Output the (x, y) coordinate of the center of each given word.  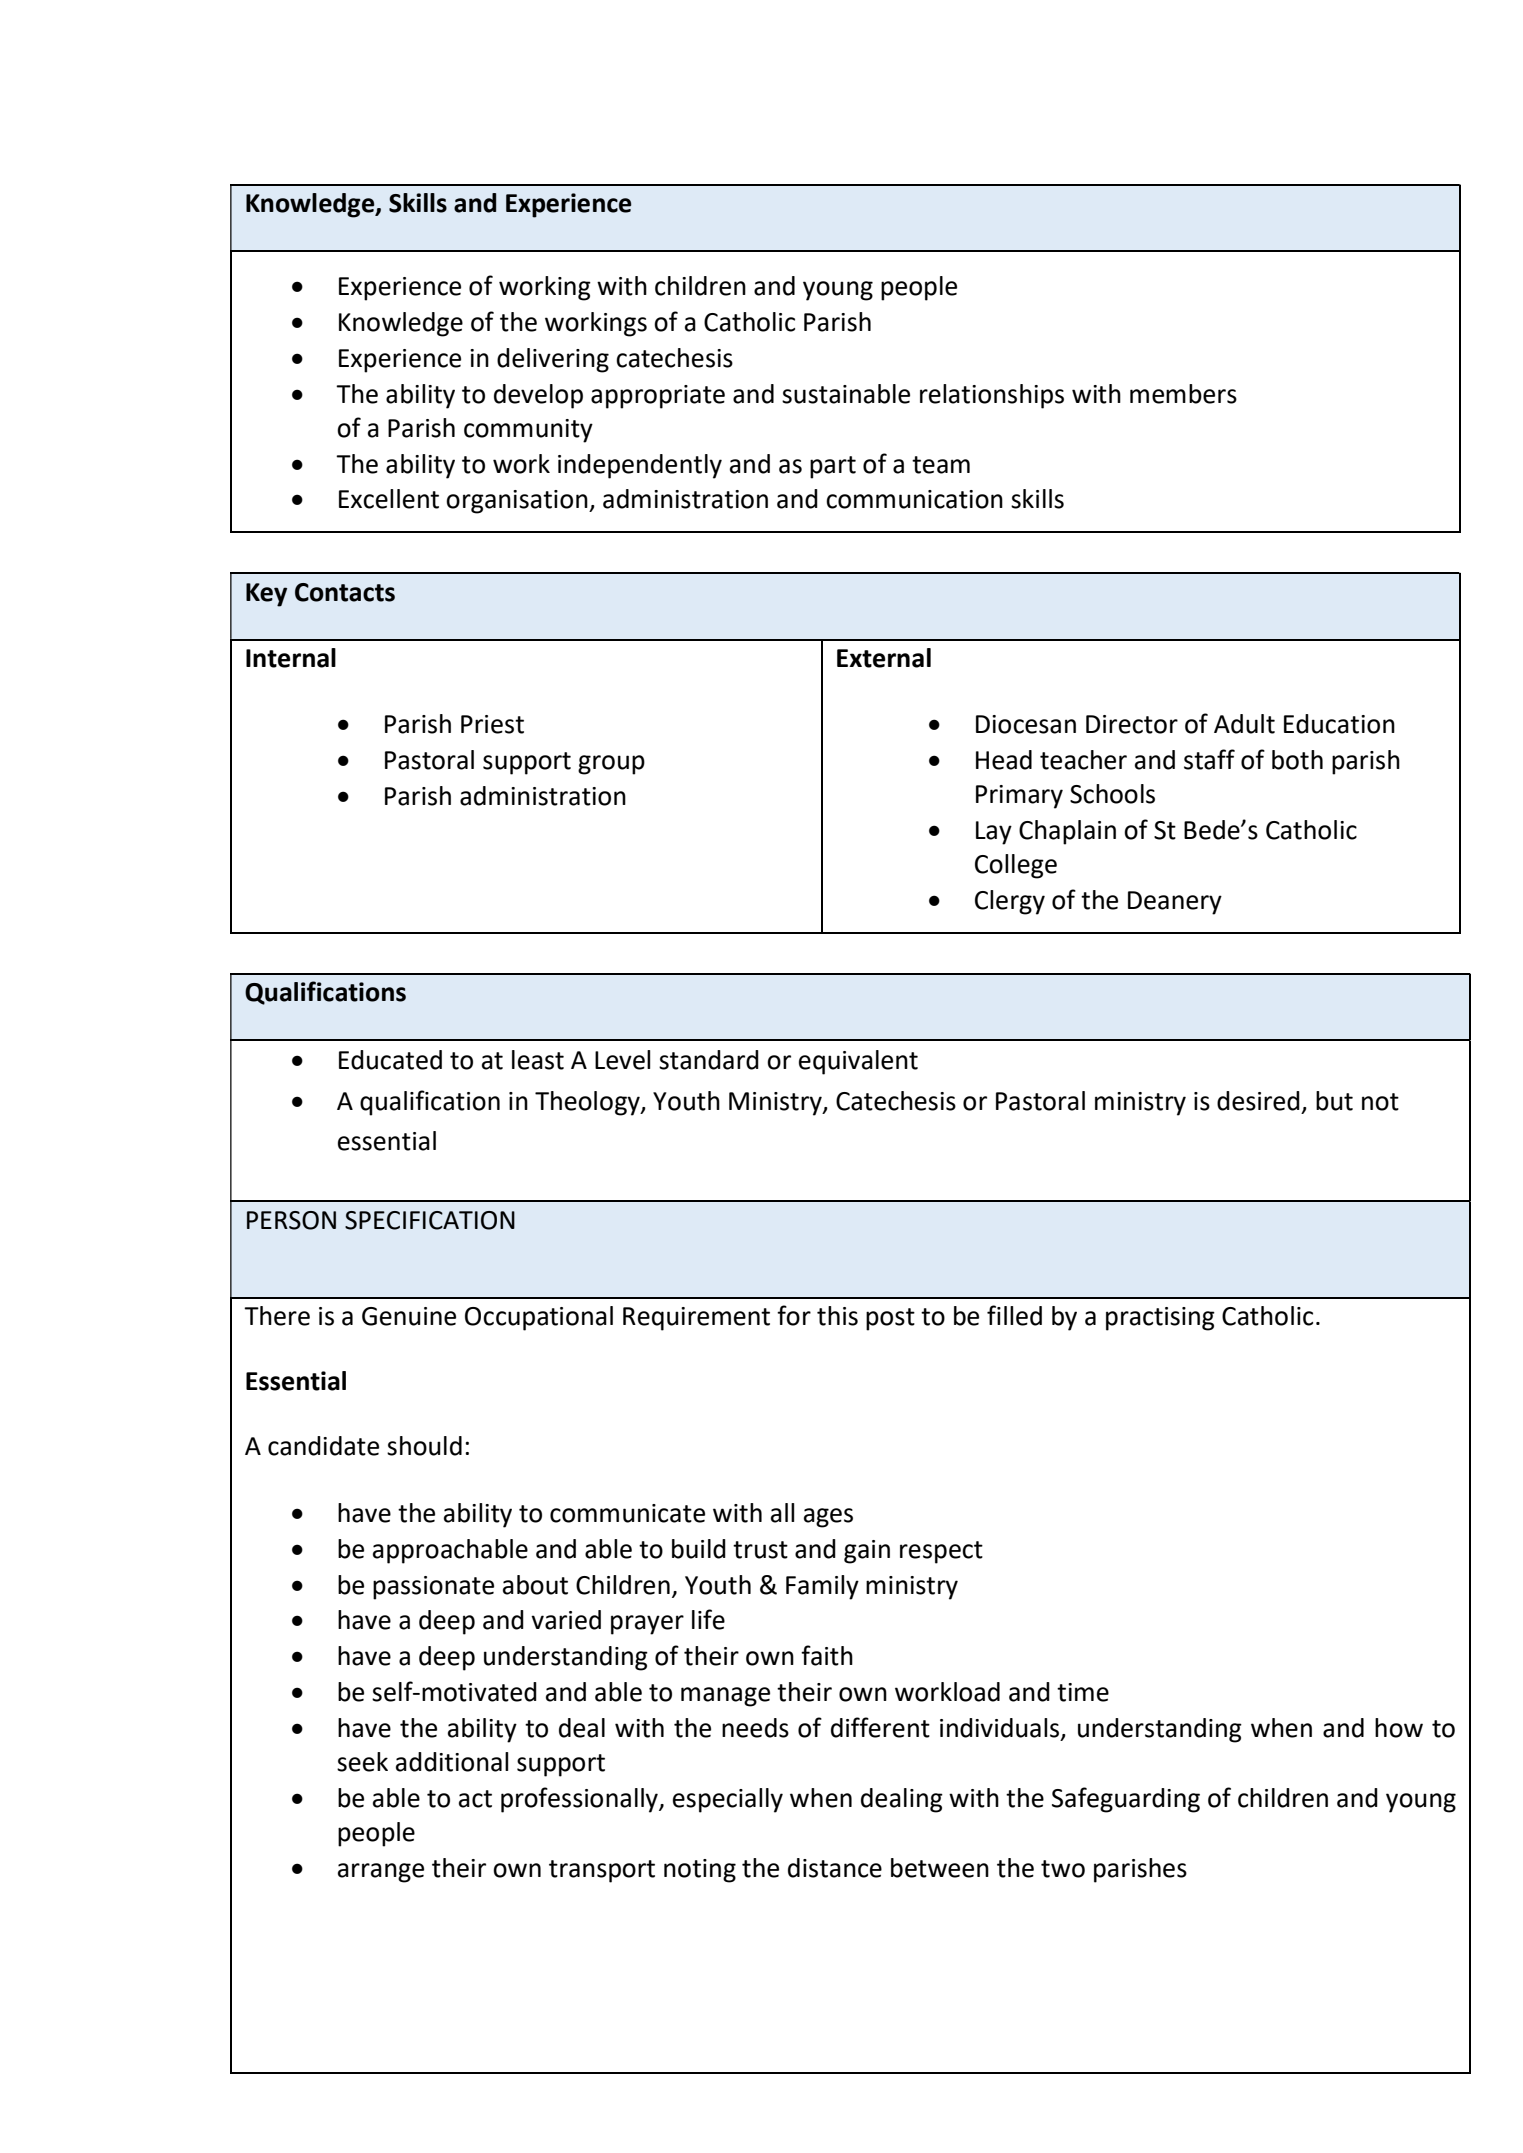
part (833, 467)
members (1183, 394)
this (837, 1316)
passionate (433, 1588)
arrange (381, 1873)
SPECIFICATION (430, 1220)
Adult (1244, 724)
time (1083, 1692)
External (884, 658)
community (528, 431)
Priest (492, 724)
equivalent (858, 1062)
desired (1258, 1101)
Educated (390, 1060)
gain (867, 1552)
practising (1160, 1319)
